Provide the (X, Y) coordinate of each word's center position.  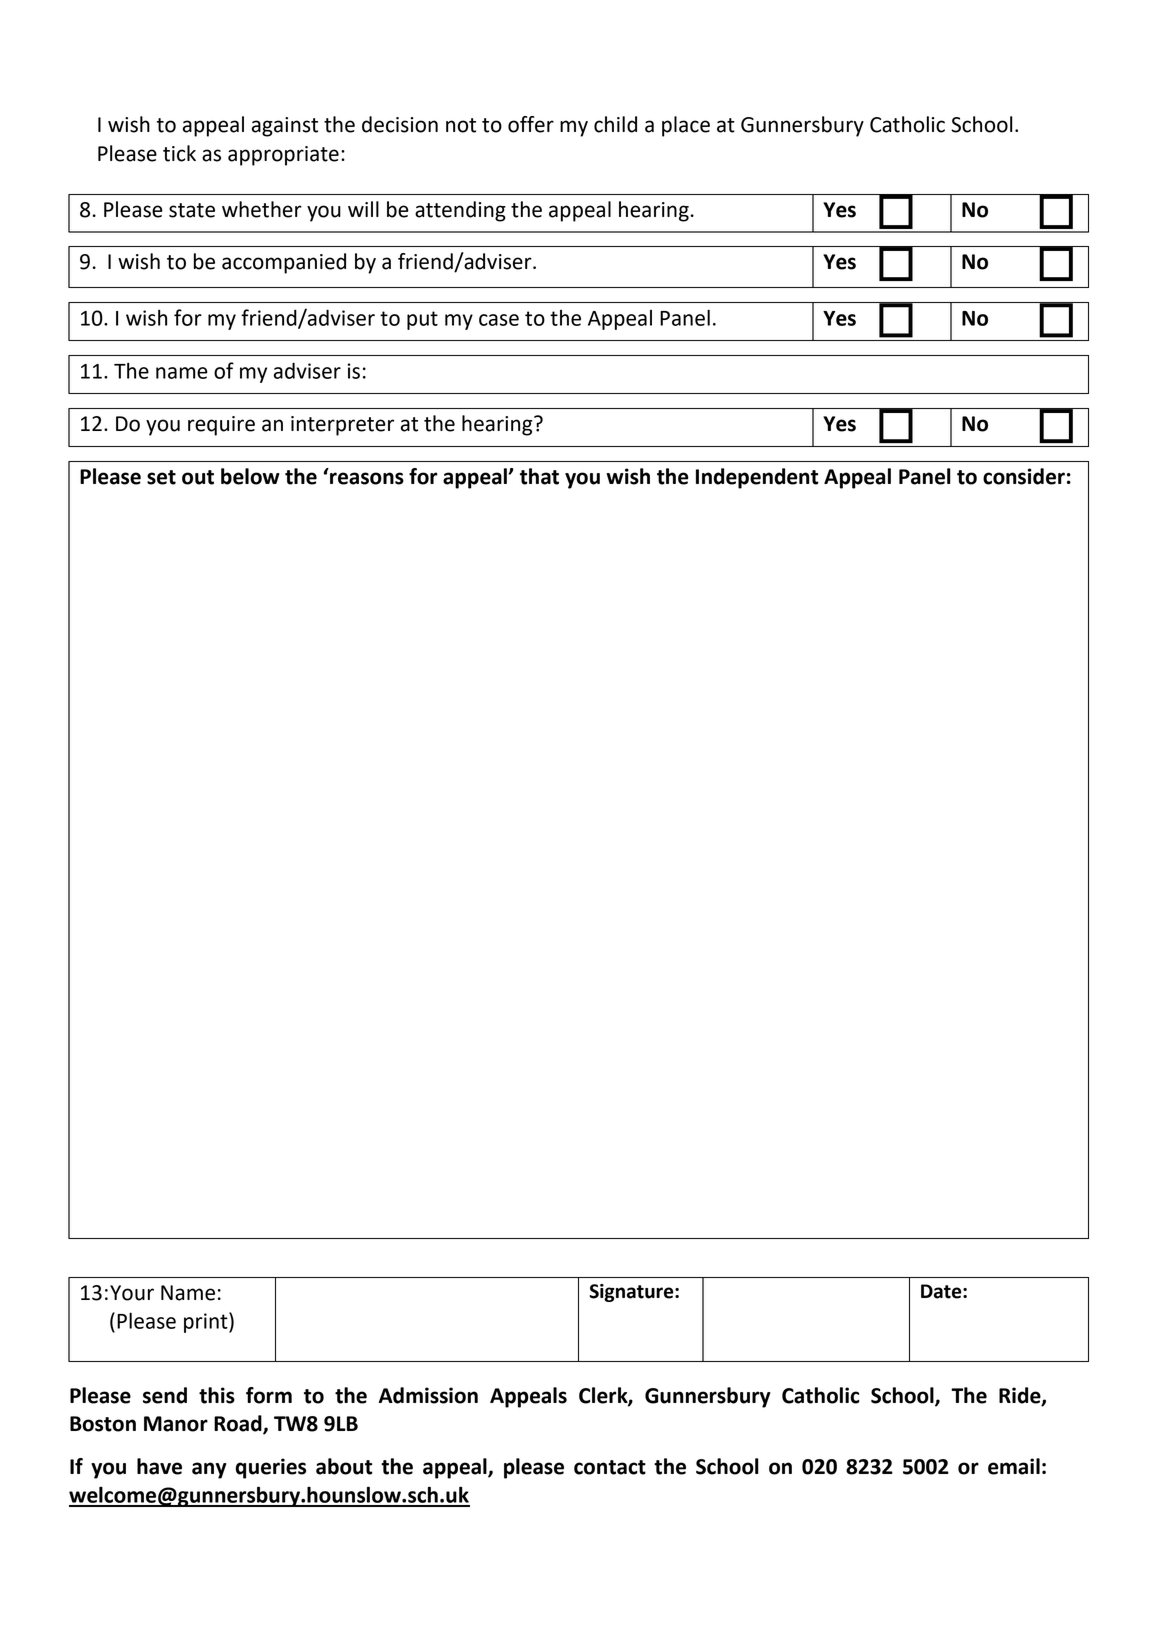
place (686, 126)
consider (1024, 476)
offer (531, 124)
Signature (632, 1293)
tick (179, 153)
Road (239, 1424)
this (217, 1395)
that (539, 476)
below (250, 476)
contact (610, 1467)
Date (942, 1291)
